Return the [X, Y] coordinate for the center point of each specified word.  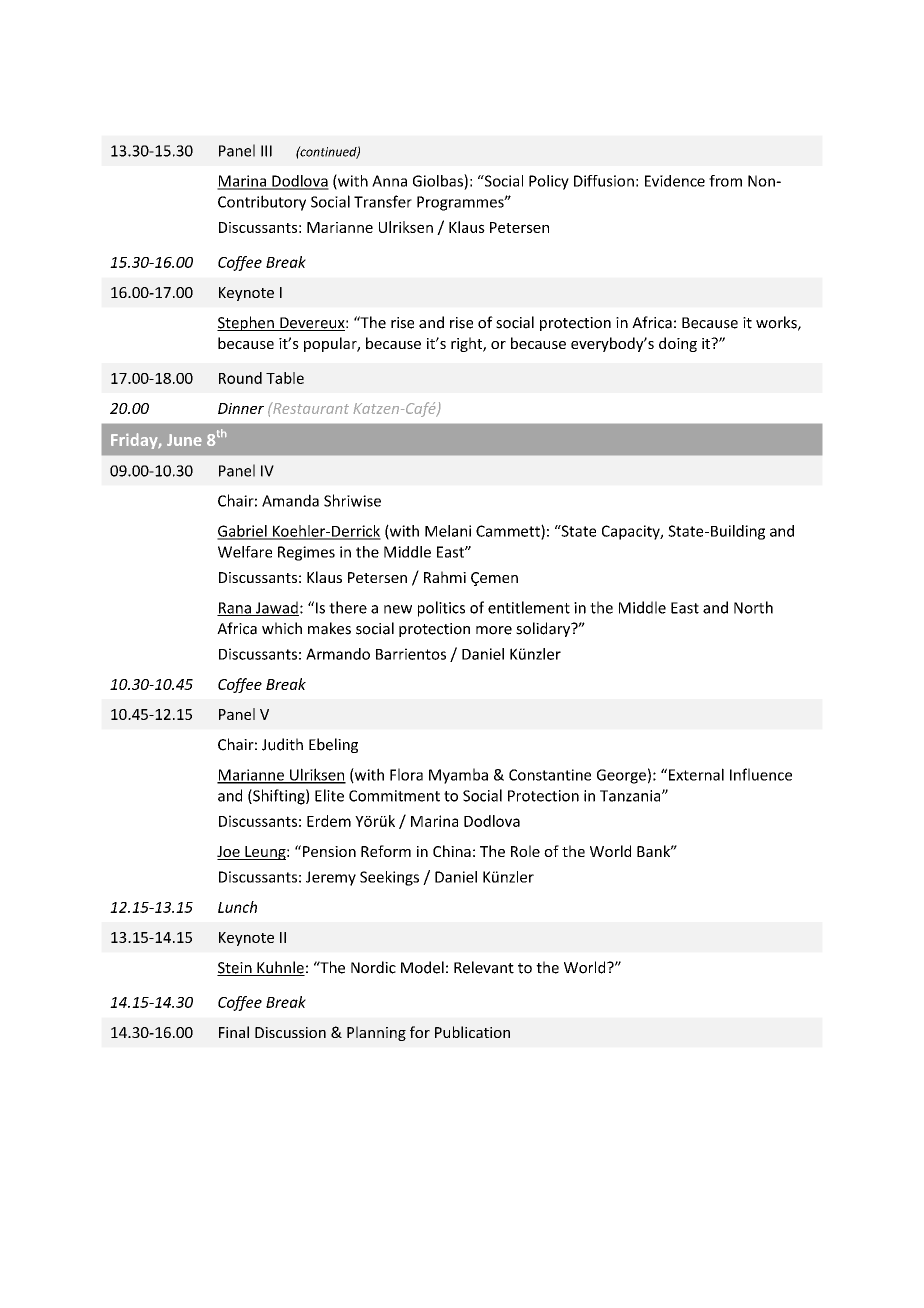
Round [240, 378]
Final [234, 1032]
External [696, 774]
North [753, 607]
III [266, 151]
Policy [549, 182]
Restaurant [310, 408]
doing [678, 344]
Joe [229, 853]
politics [441, 609]
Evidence [675, 181]
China [452, 851]
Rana [235, 609]
